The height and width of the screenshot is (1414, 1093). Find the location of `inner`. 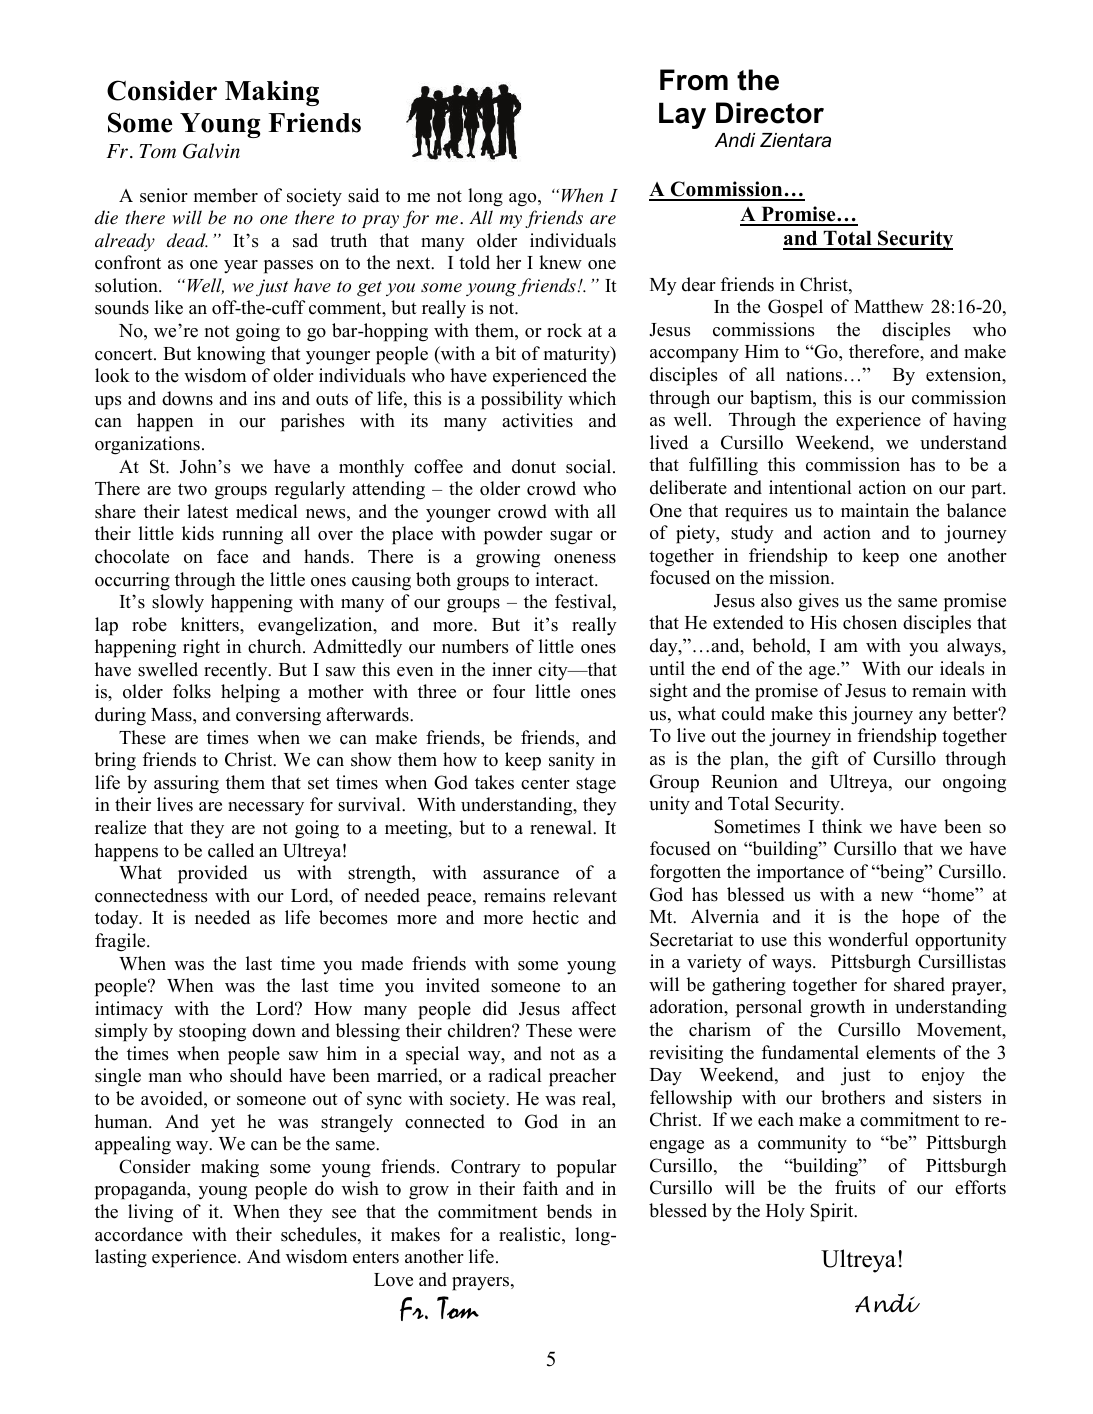

inner is located at coordinates (512, 669).
